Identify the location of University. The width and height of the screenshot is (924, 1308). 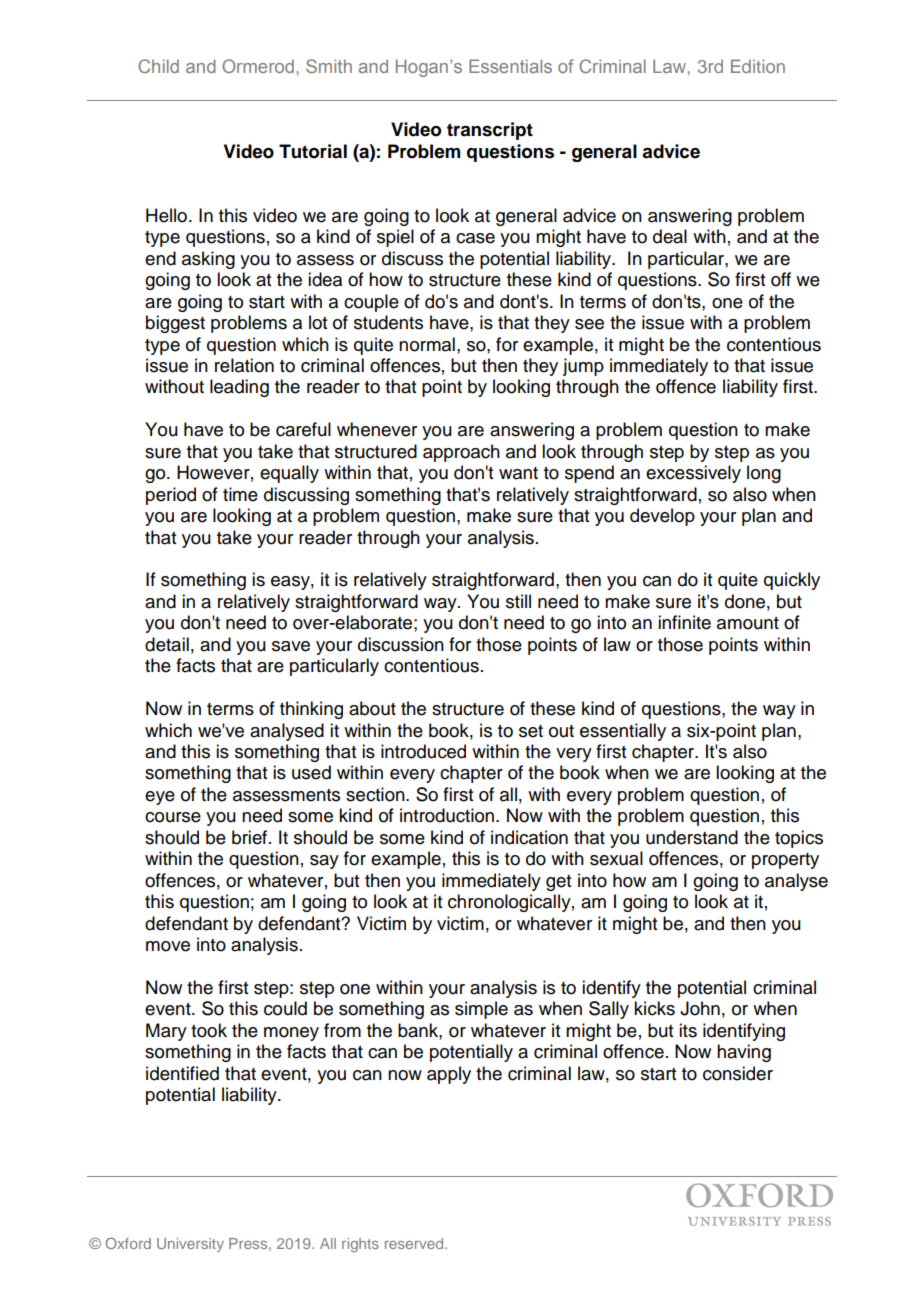
(190, 1245).
